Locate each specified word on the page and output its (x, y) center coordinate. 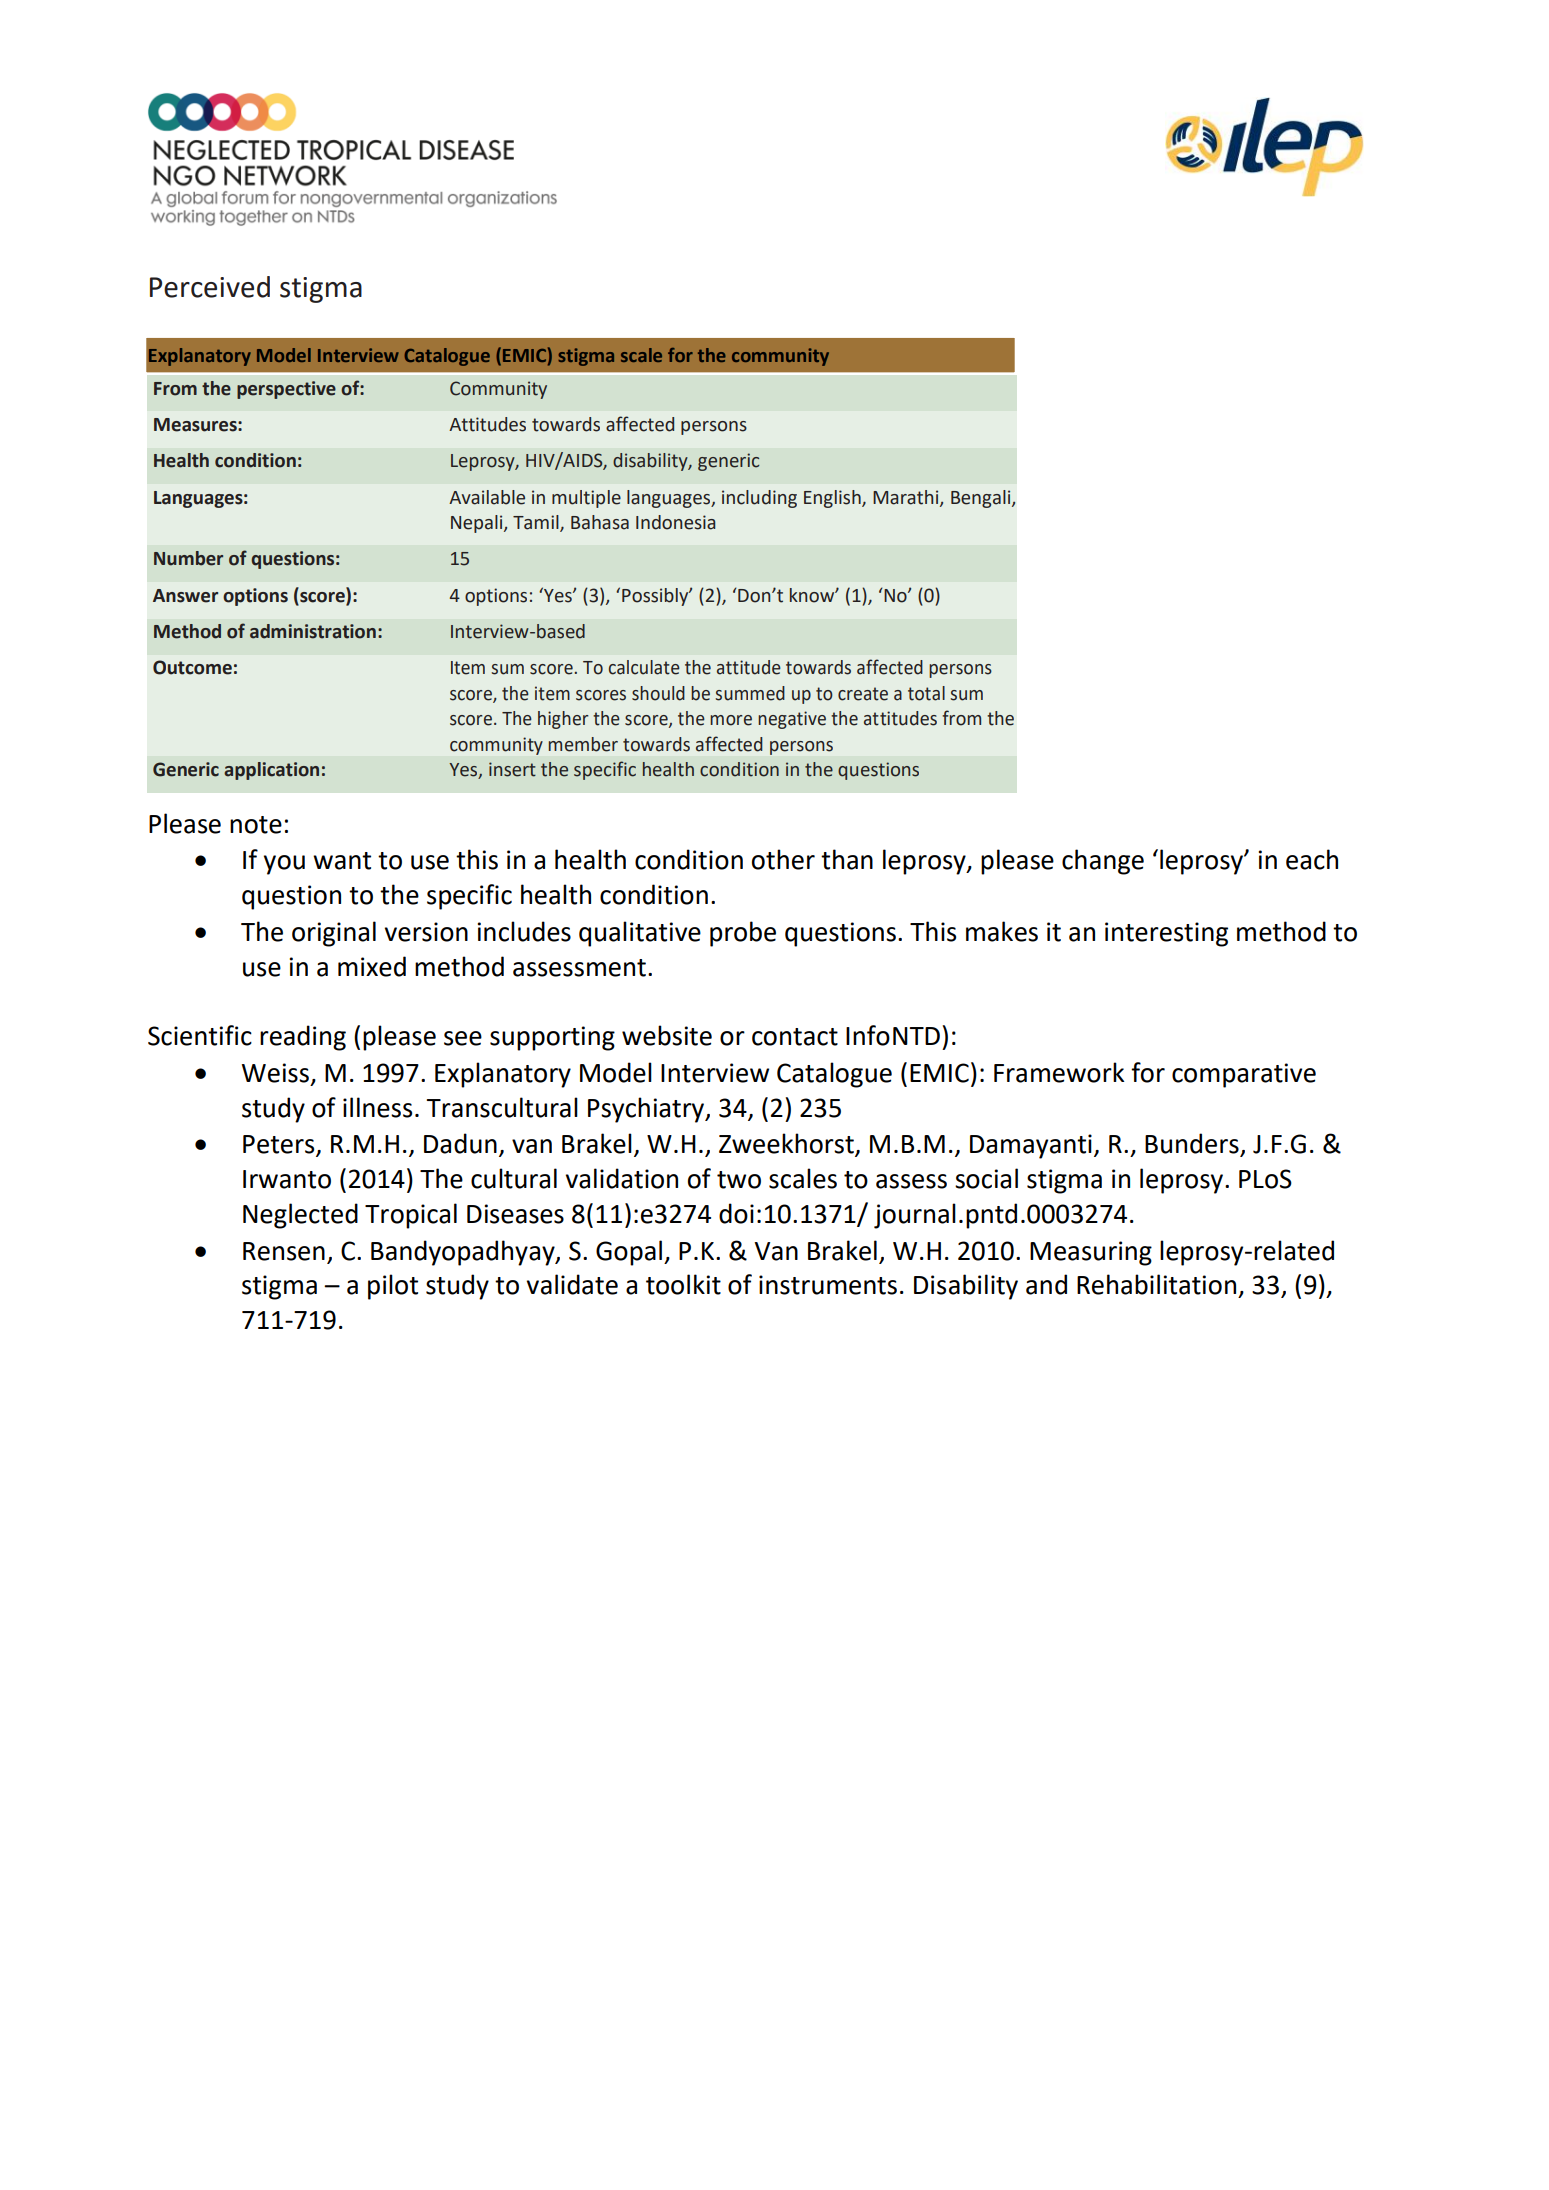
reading (303, 1038)
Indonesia (675, 522)
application (271, 771)
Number (188, 558)
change (1103, 862)
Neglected (300, 1216)
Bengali (982, 499)
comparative (1244, 1075)
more (731, 720)
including (759, 499)
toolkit (683, 1284)
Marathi (907, 498)
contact (795, 1037)
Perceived (210, 287)
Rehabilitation (1156, 1284)
